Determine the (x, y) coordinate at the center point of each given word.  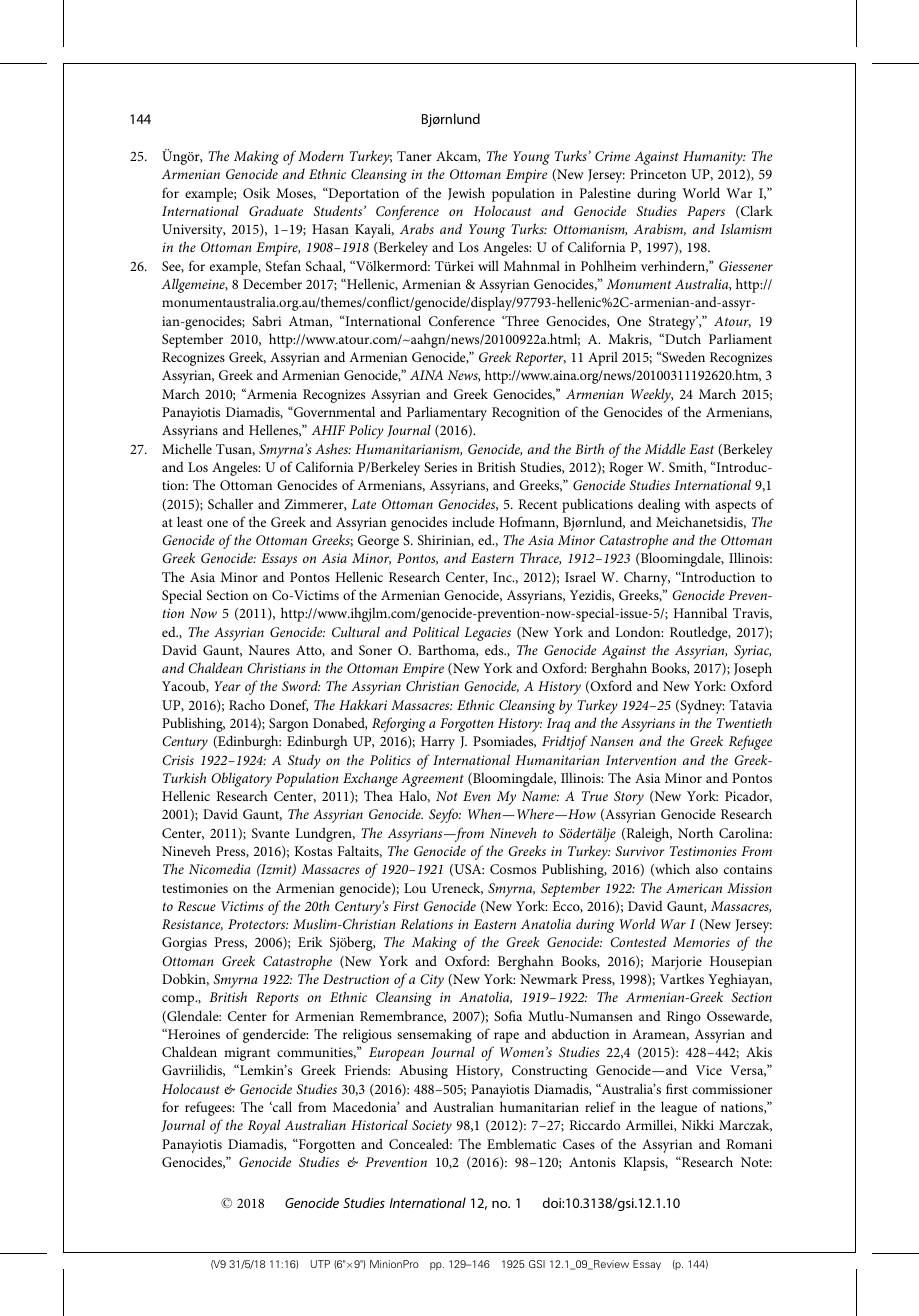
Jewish (466, 194)
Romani (749, 1144)
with (697, 503)
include (473, 521)
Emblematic (521, 1143)
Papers (706, 213)
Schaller (230, 503)
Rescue (196, 906)
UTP (320, 1264)
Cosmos (513, 869)
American (694, 888)
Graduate (276, 210)
